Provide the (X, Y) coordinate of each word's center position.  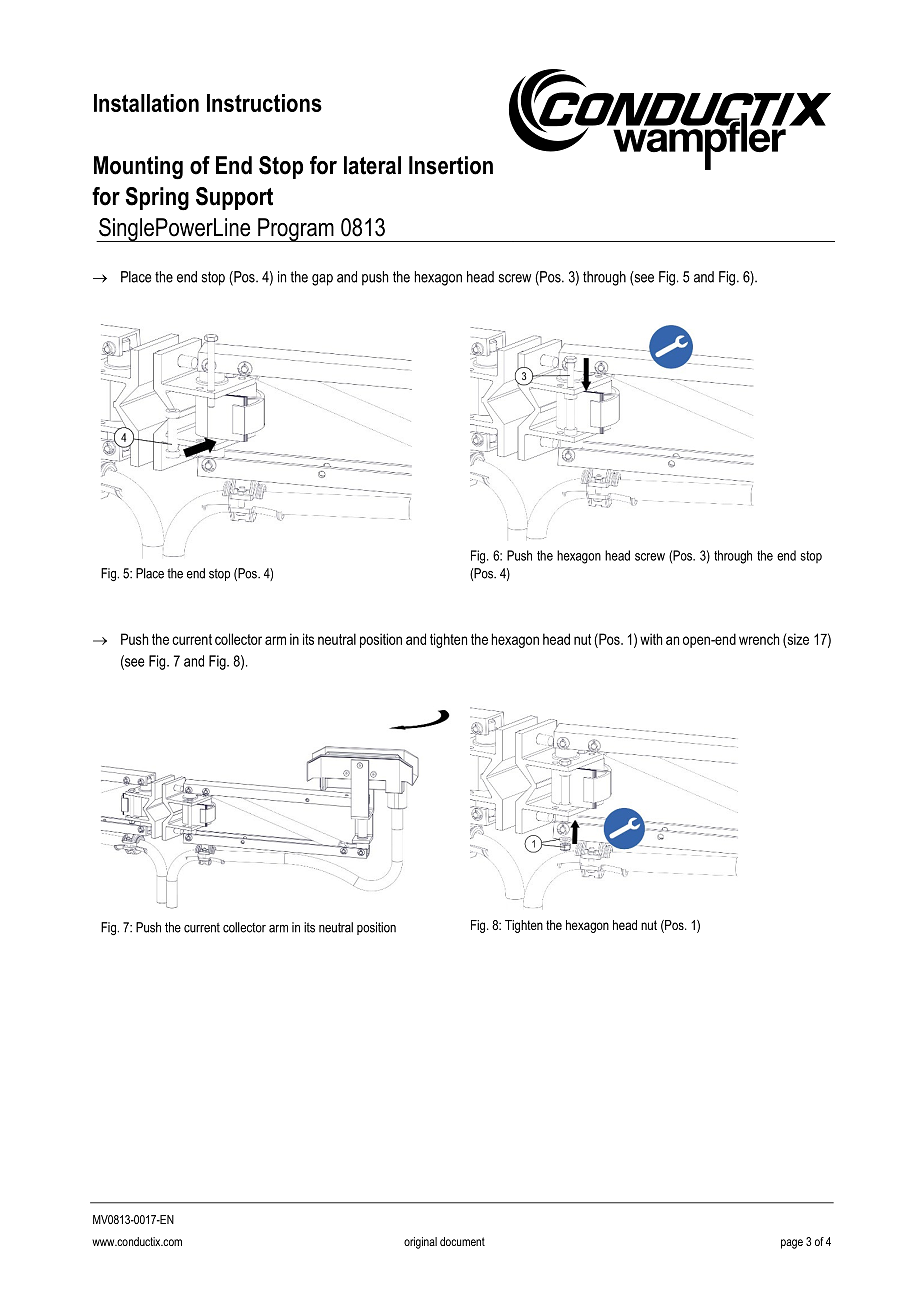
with (651, 639)
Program (296, 230)
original (420, 1243)
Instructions (264, 103)
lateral (372, 165)
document (462, 1241)
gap (322, 280)
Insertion (451, 165)
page (792, 1244)
